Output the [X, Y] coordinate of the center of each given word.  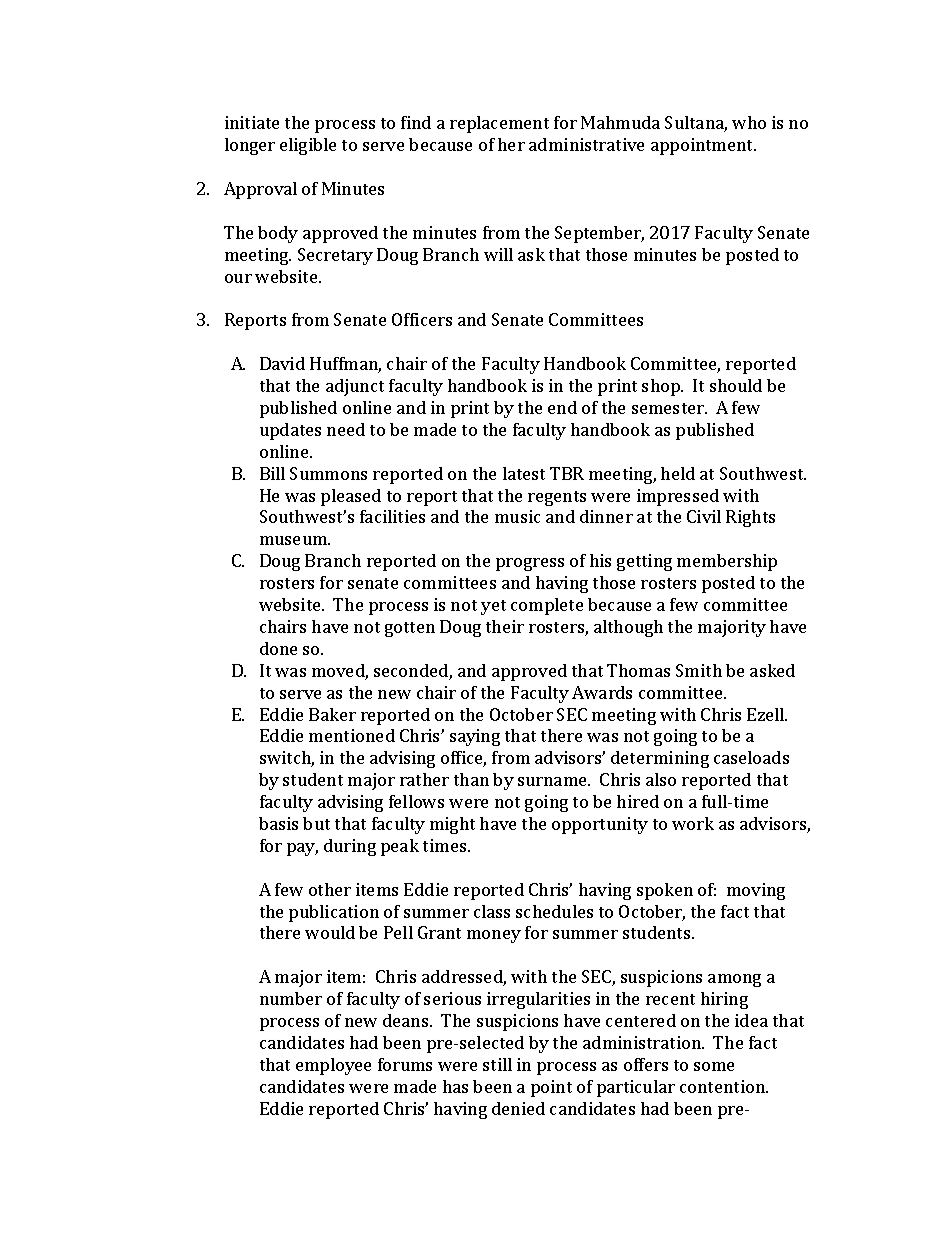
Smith [699, 670]
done [278, 648]
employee [333, 1066]
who [749, 122]
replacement [499, 124]
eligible [308, 146]
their [505, 626]
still [497, 1064]
